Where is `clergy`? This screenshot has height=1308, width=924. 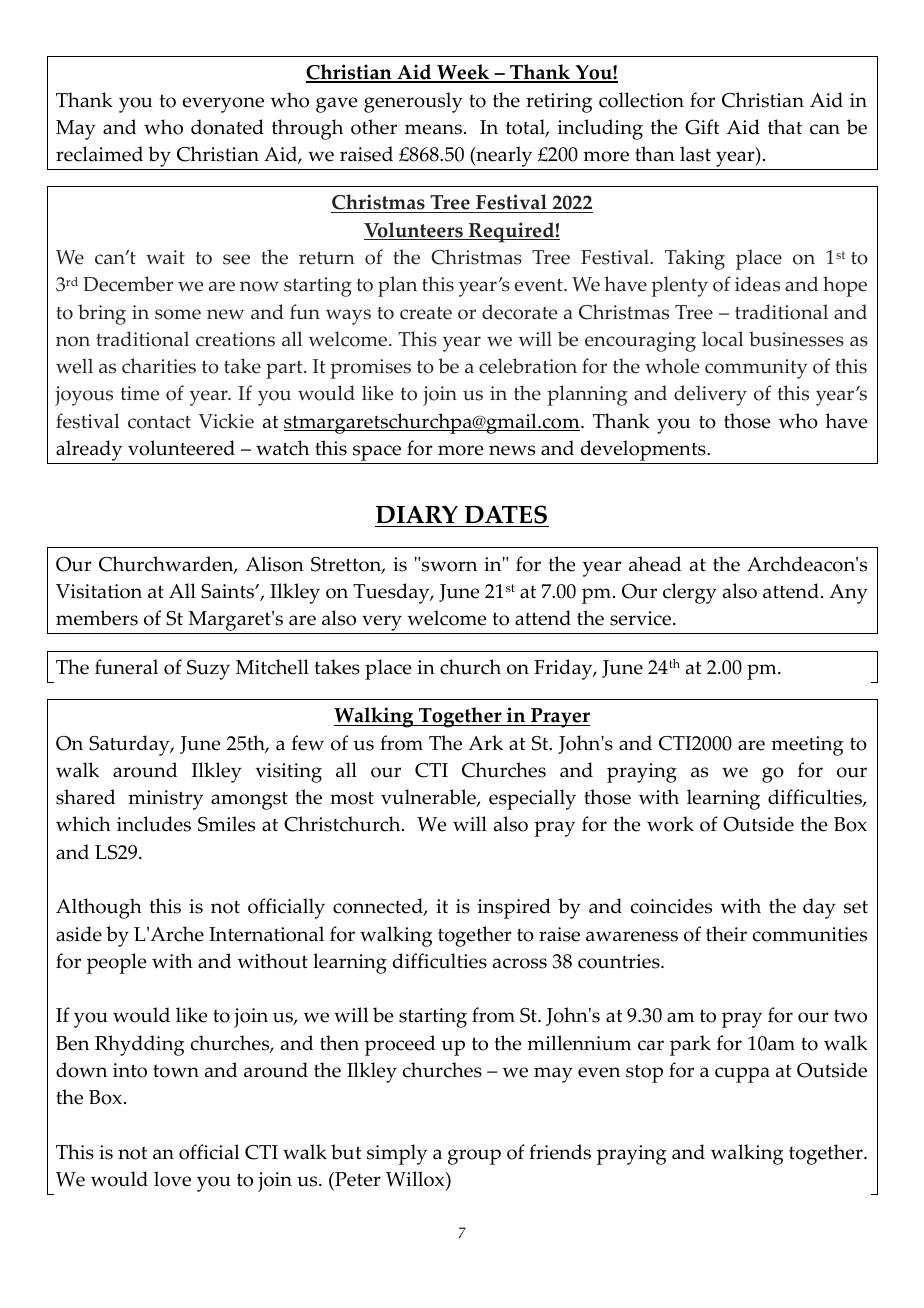
clergy is located at coordinates (690, 593).
